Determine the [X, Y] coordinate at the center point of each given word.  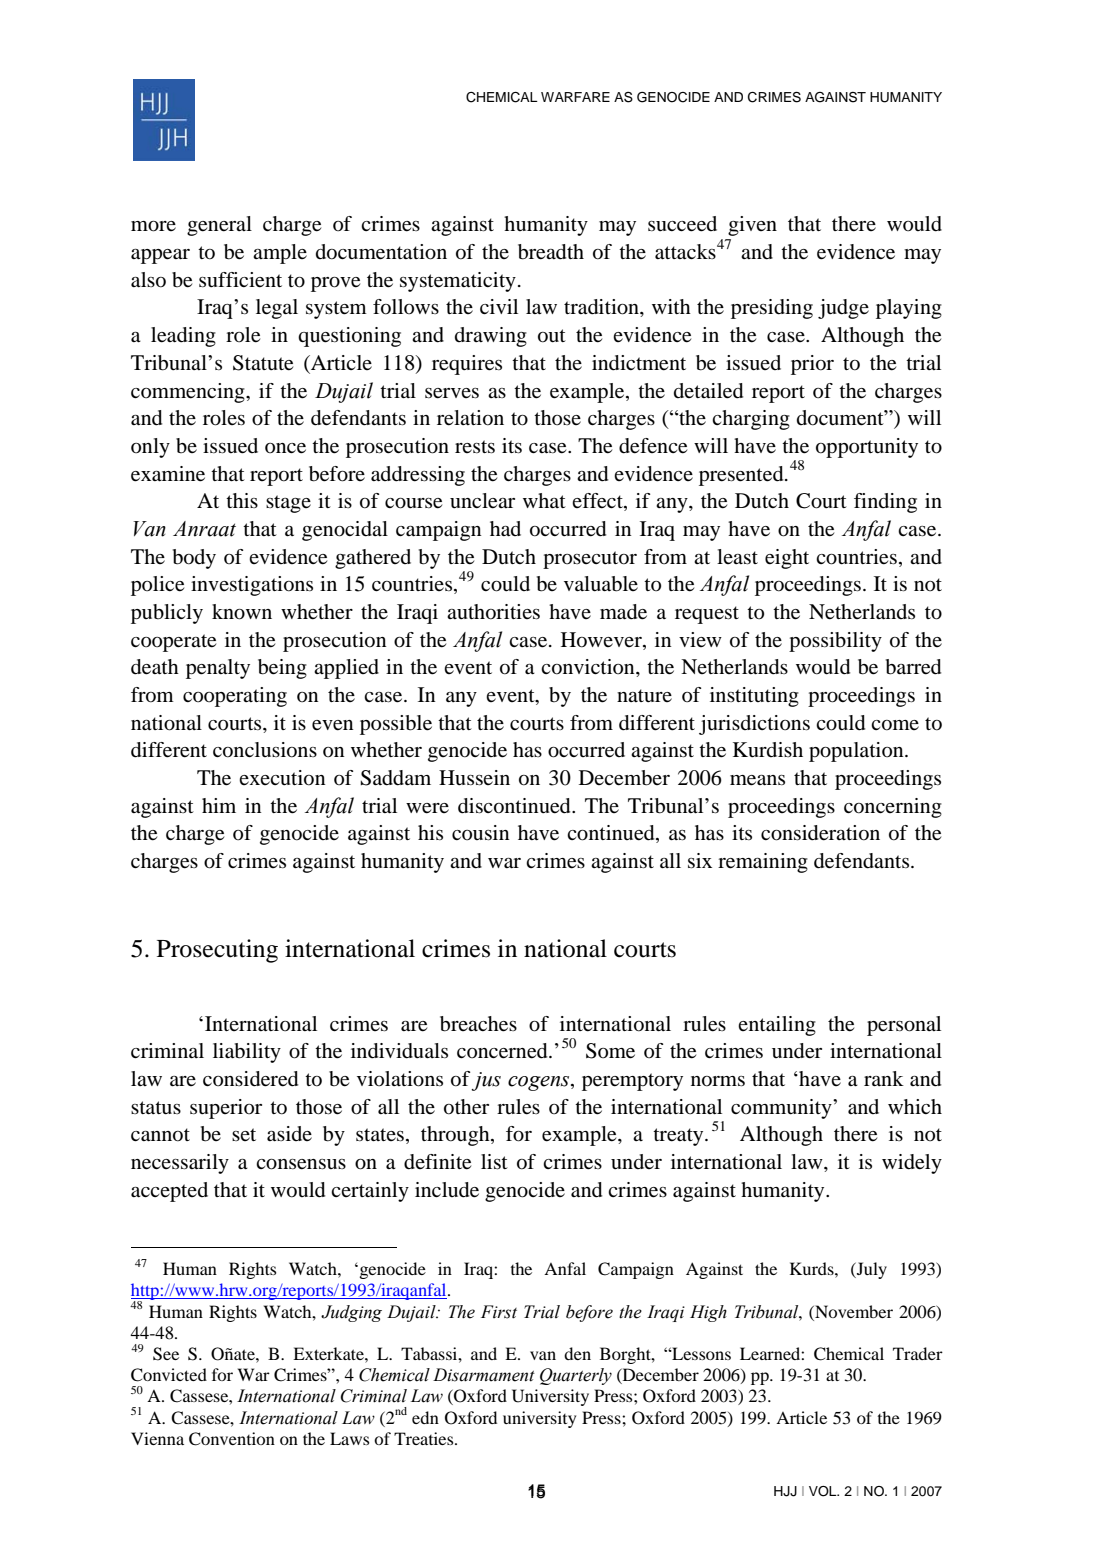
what [544, 500]
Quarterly [576, 1376]
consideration [820, 833]
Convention [232, 1439]
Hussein [474, 778]
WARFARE [575, 97]
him [219, 805]
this [242, 500]
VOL [824, 1491]
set [244, 1134]
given [752, 226]
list [494, 1162]
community [782, 1109]
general [219, 226]
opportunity [867, 448]
